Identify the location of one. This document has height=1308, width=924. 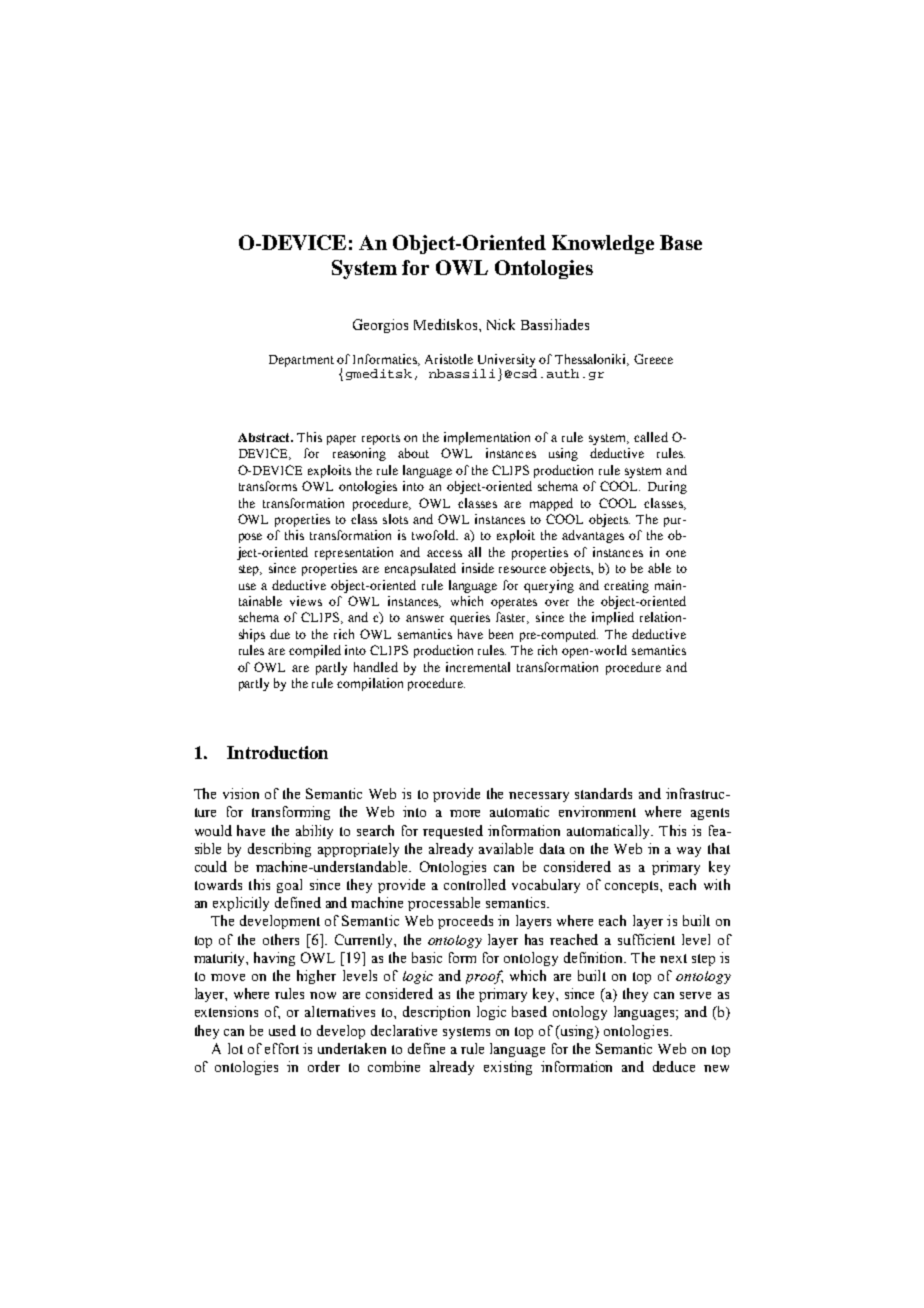
(676, 553).
